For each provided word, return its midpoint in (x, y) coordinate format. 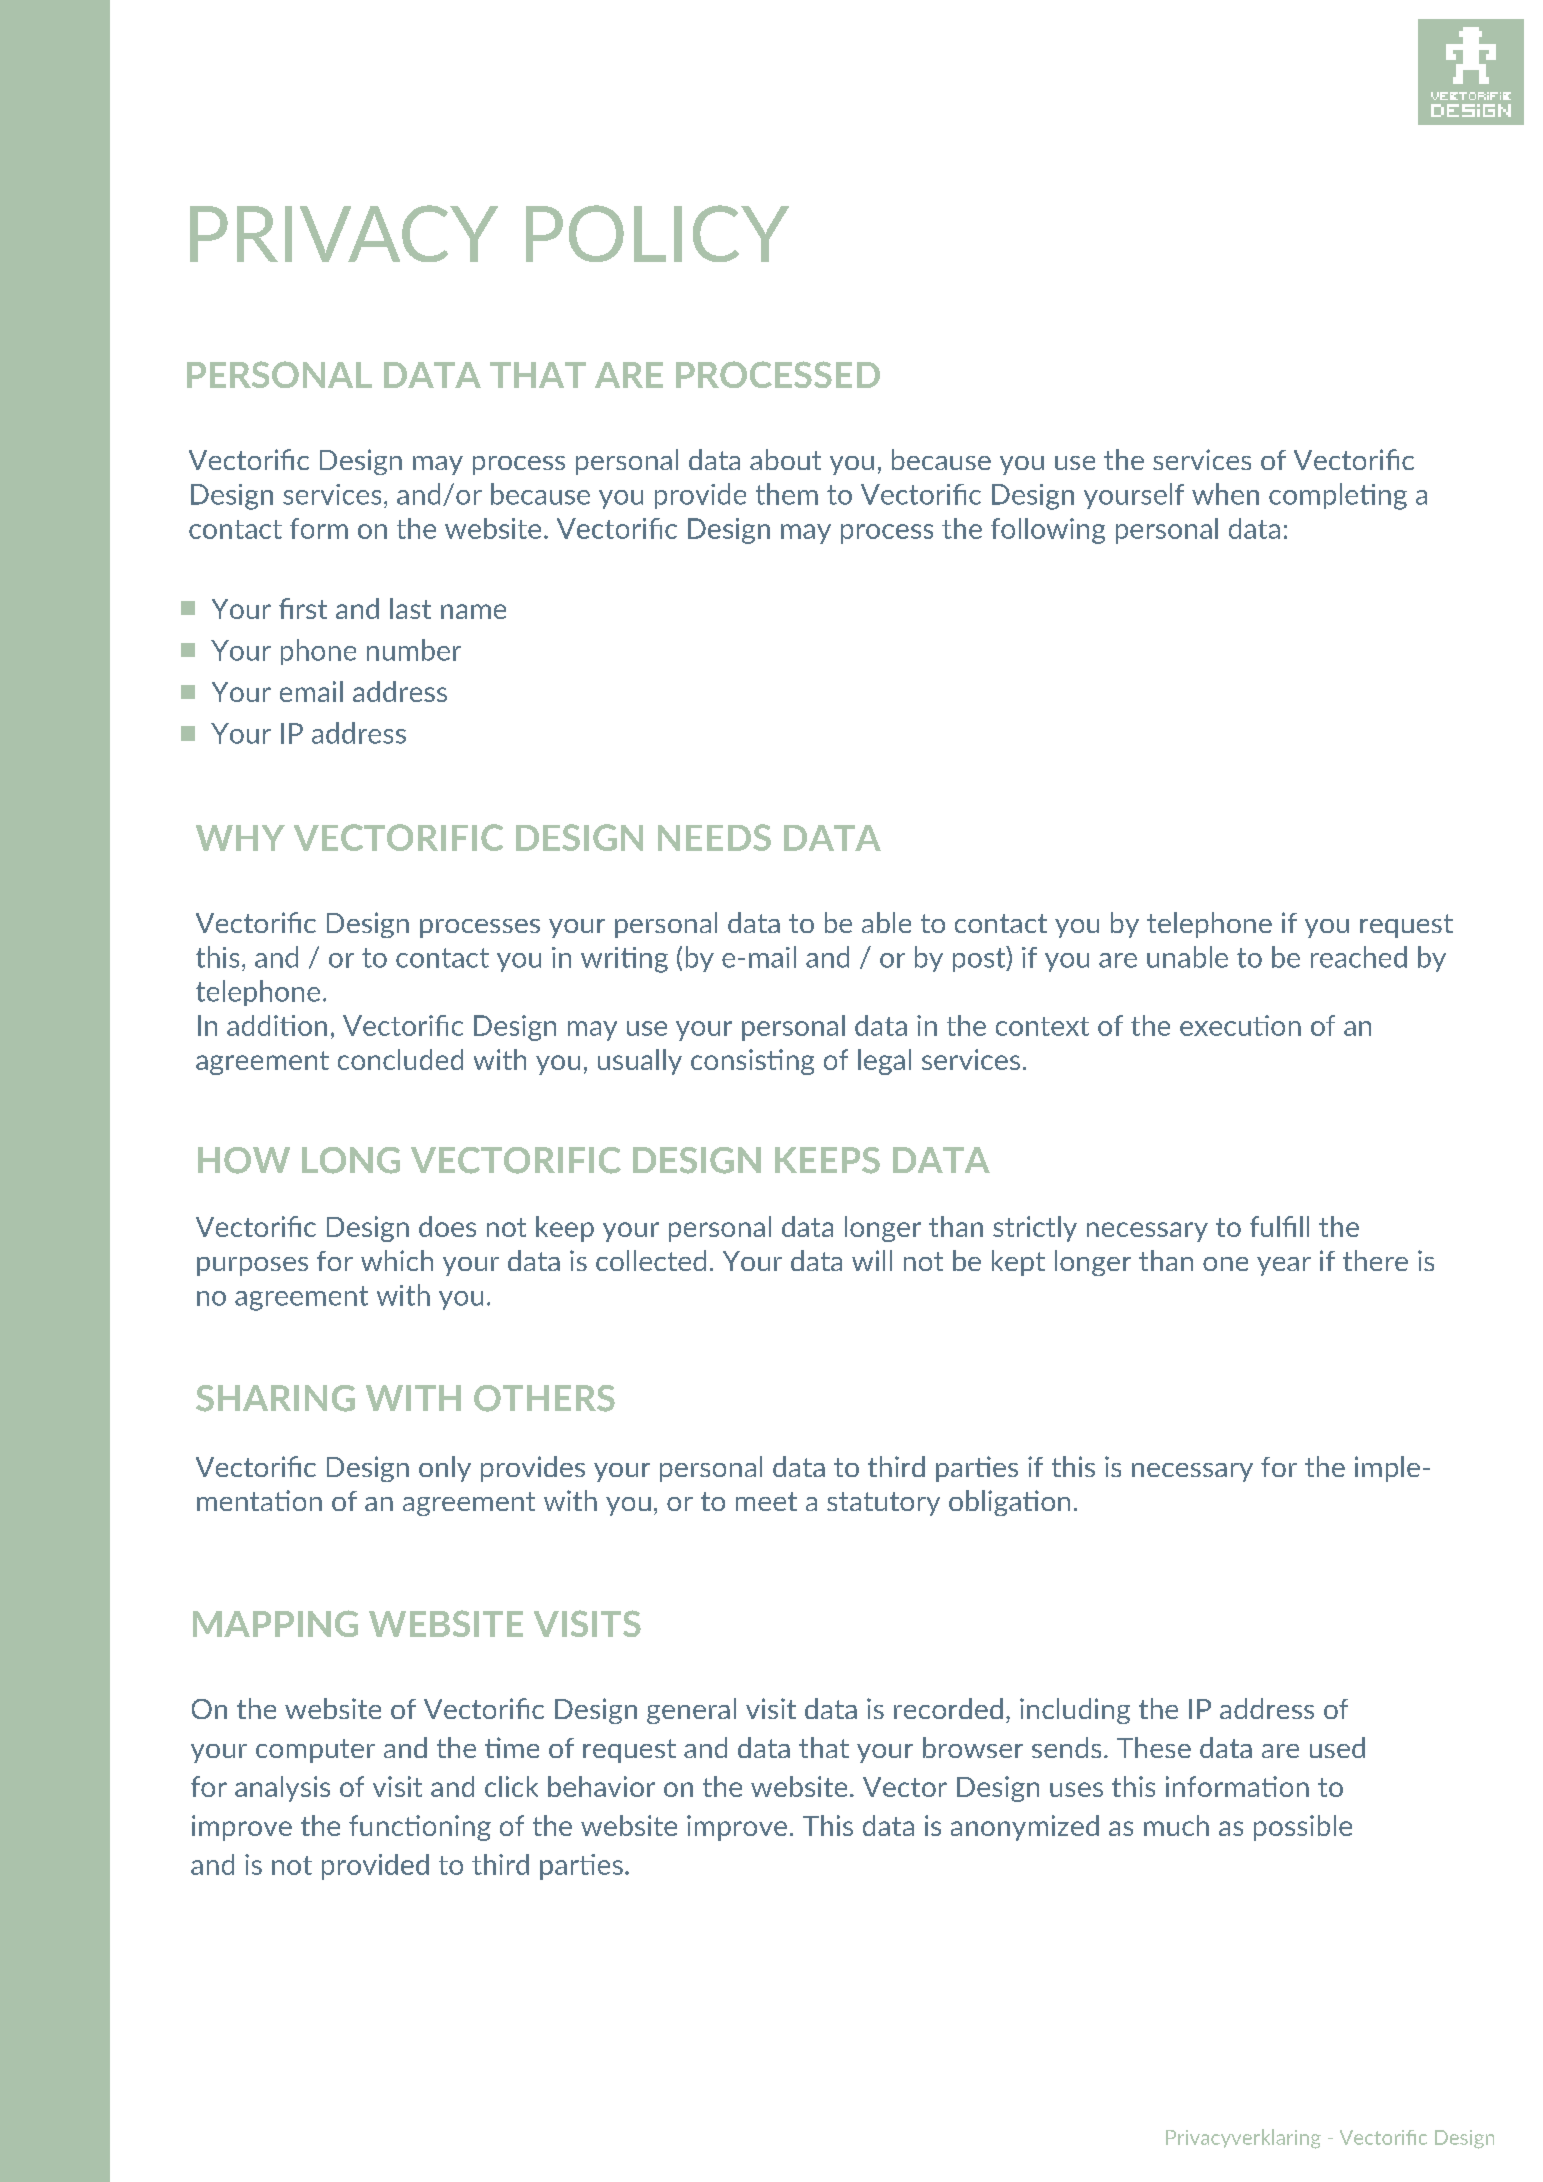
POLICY (657, 233)
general (691, 1711)
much (1176, 1825)
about (785, 459)
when (1225, 494)
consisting (752, 1062)
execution (1240, 1025)
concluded (400, 1059)
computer (315, 1751)
